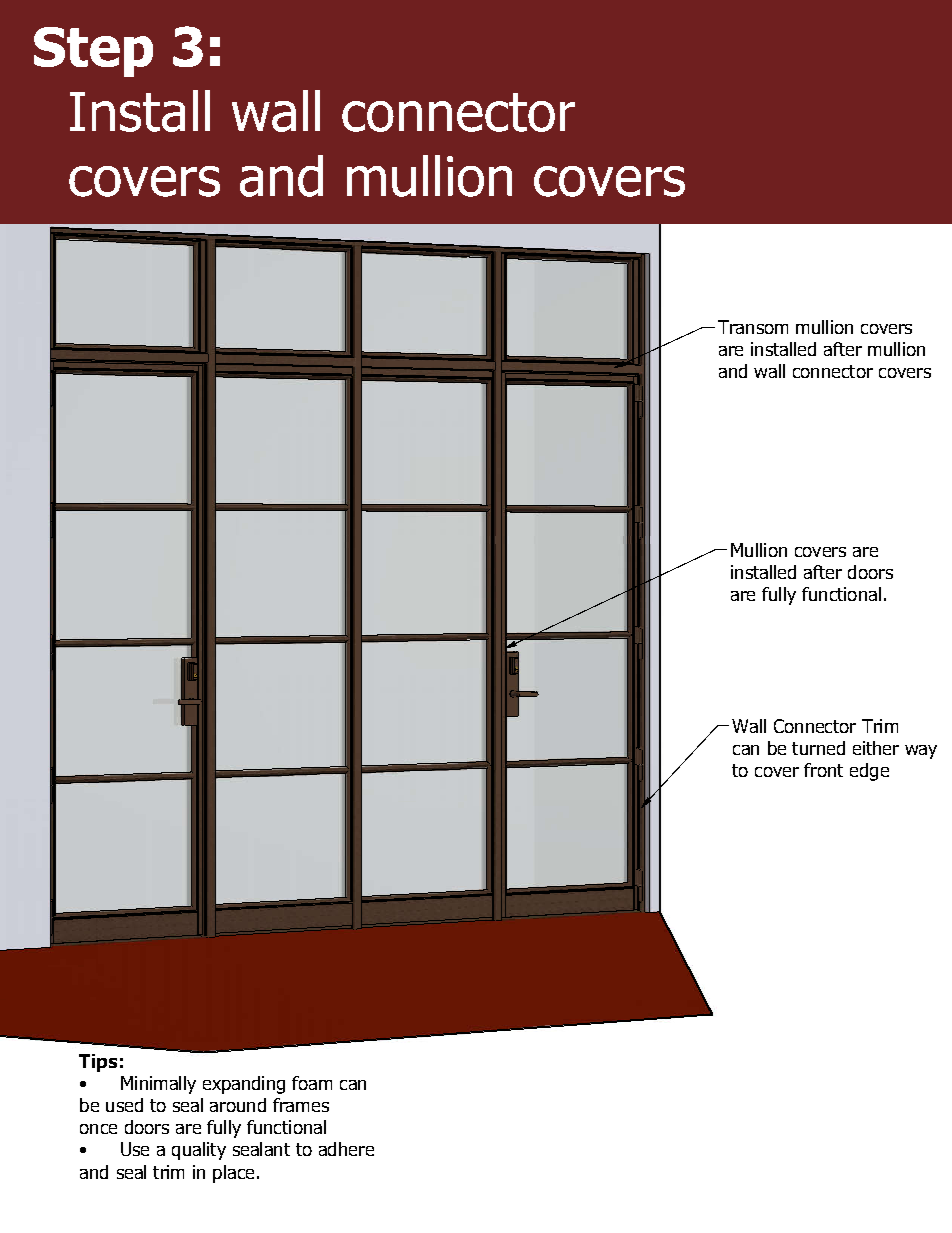  I want to click on turned, so click(818, 748).
